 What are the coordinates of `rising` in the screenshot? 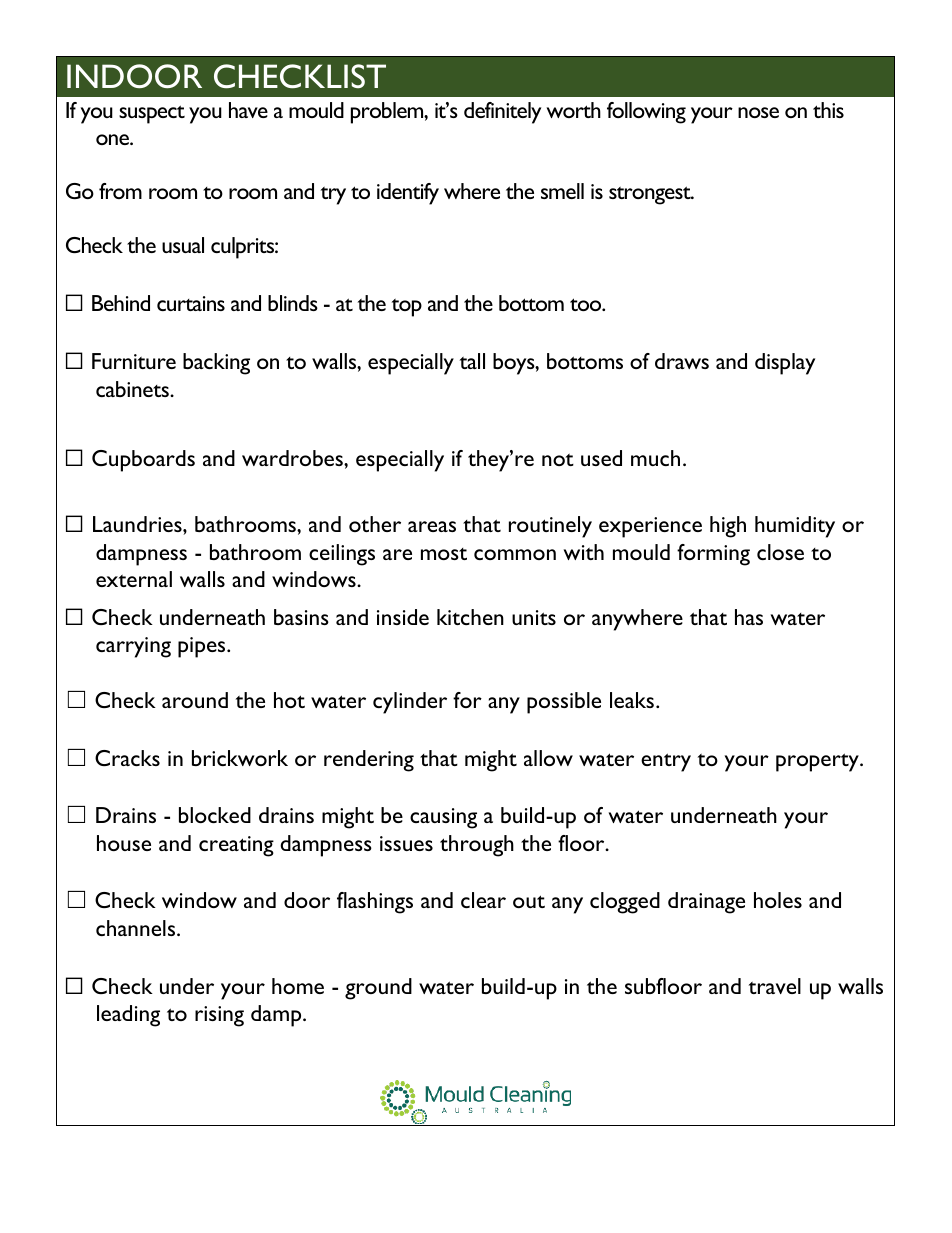 It's located at (219, 1016).
